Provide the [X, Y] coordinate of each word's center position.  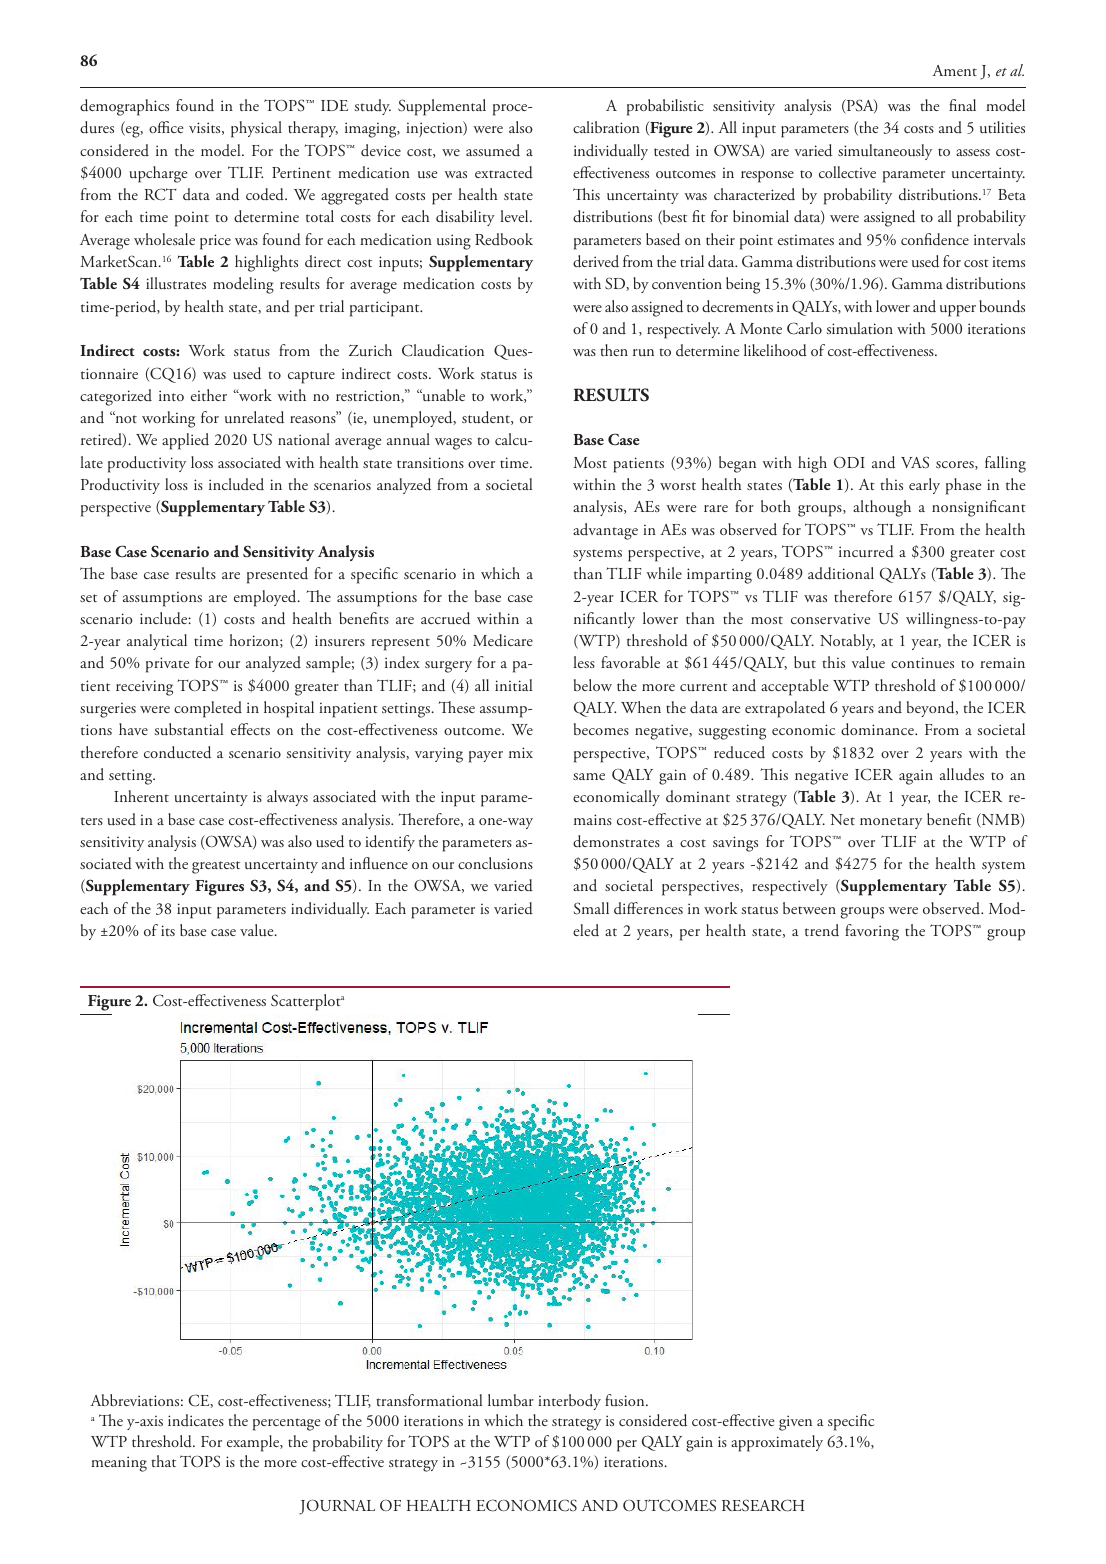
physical [256, 129]
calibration [606, 127]
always [287, 798]
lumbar [511, 1400]
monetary [891, 823]
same [589, 776]
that [163, 1461]
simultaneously [885, 152]
